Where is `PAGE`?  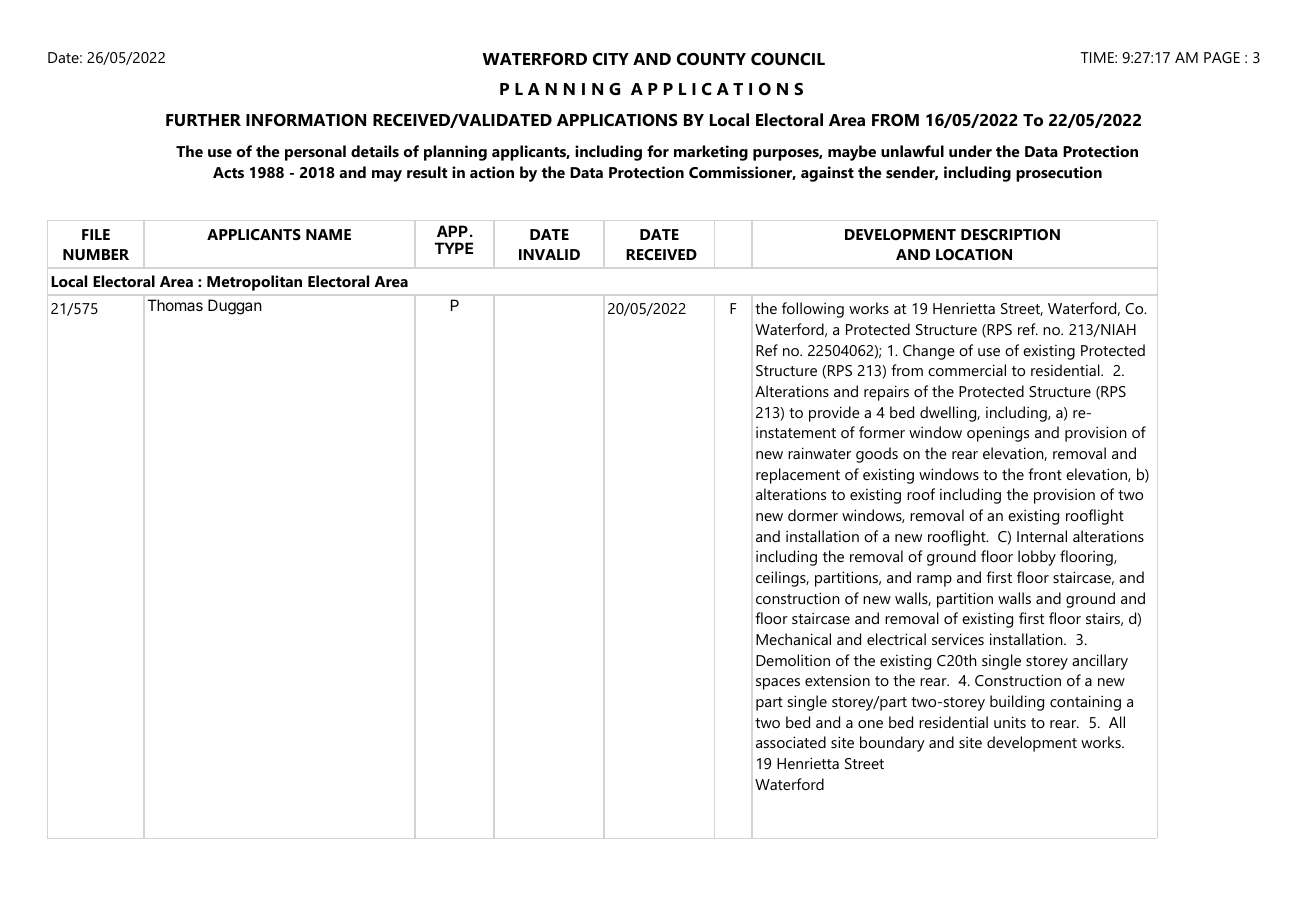 PAGE is located at coordinates (1222, 57).
